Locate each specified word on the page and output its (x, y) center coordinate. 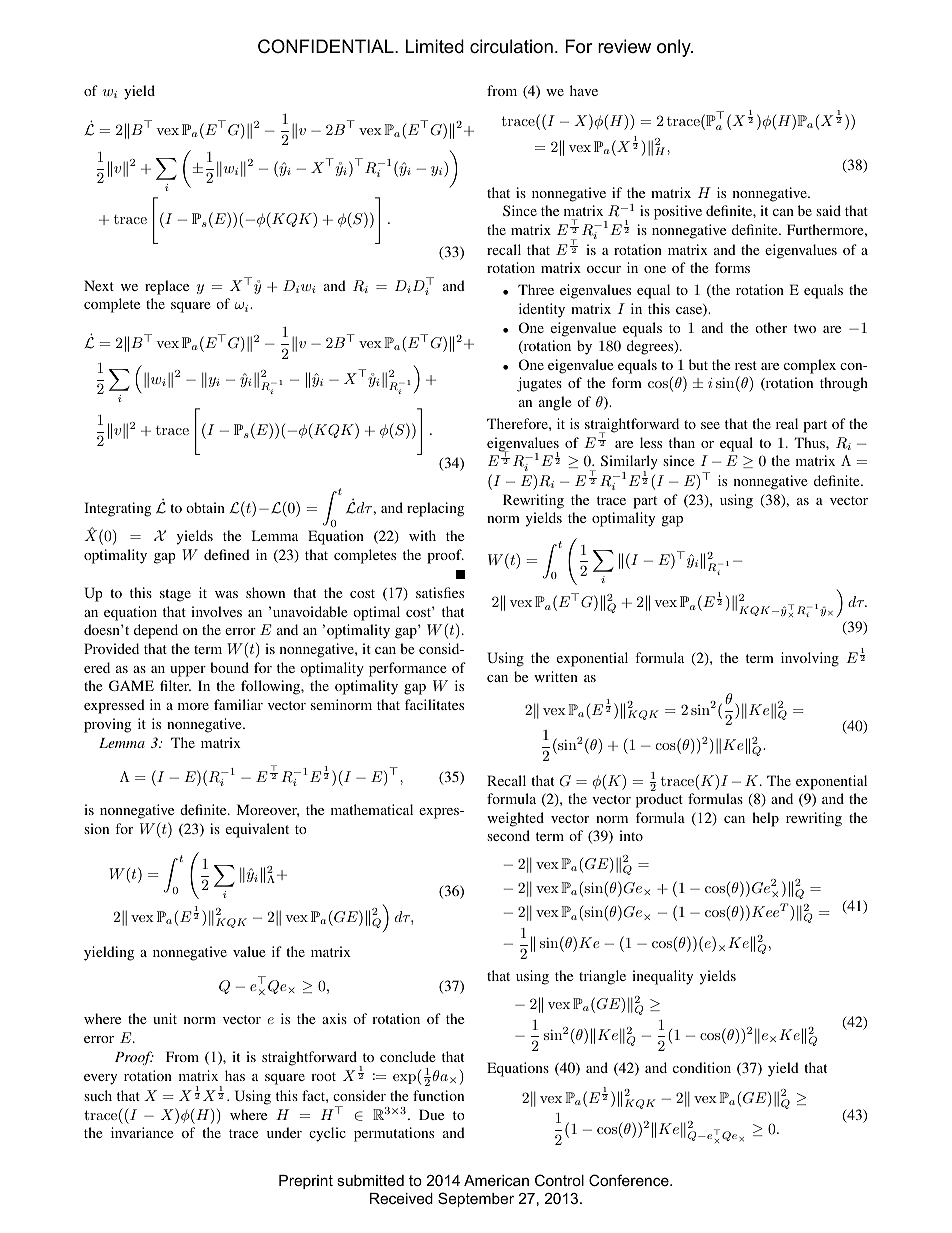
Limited (435, 46)
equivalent (257, 830)
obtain (205, 507)
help (765, 819)
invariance (142, 1132)
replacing (435, 509)
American (496, 1180)
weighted (515, 819)
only (675, 48)
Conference (630, 1180)
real (787, 423)
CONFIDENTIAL (327, 46)
